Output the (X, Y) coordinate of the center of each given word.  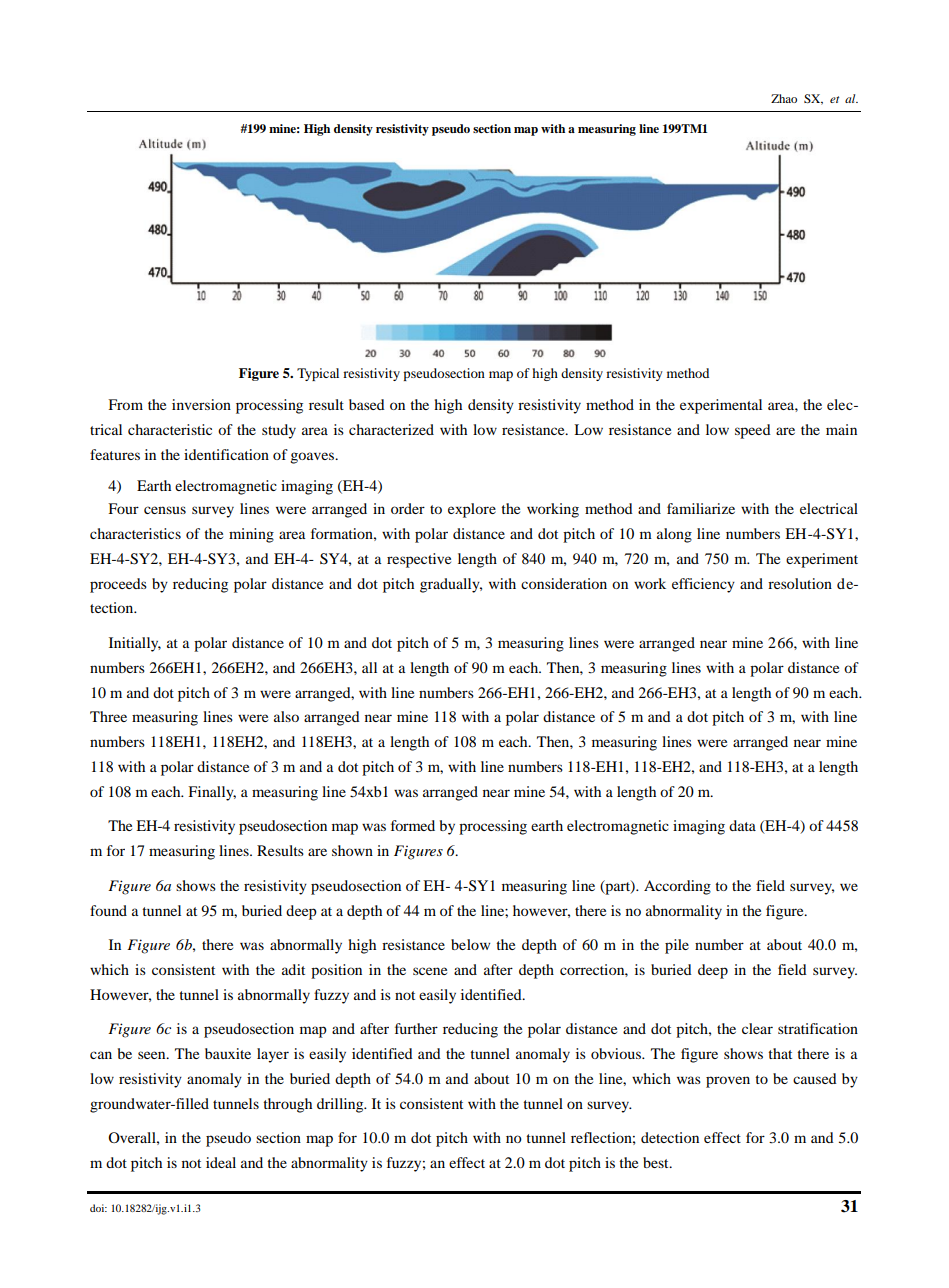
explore (472, 510)
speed (753, 431)
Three (108, 716)
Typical (318, 374)
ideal (221, 1162)
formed (413, 825)
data (742, 825)
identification (226, 454)
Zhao (784, 98)
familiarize (701, 508)
